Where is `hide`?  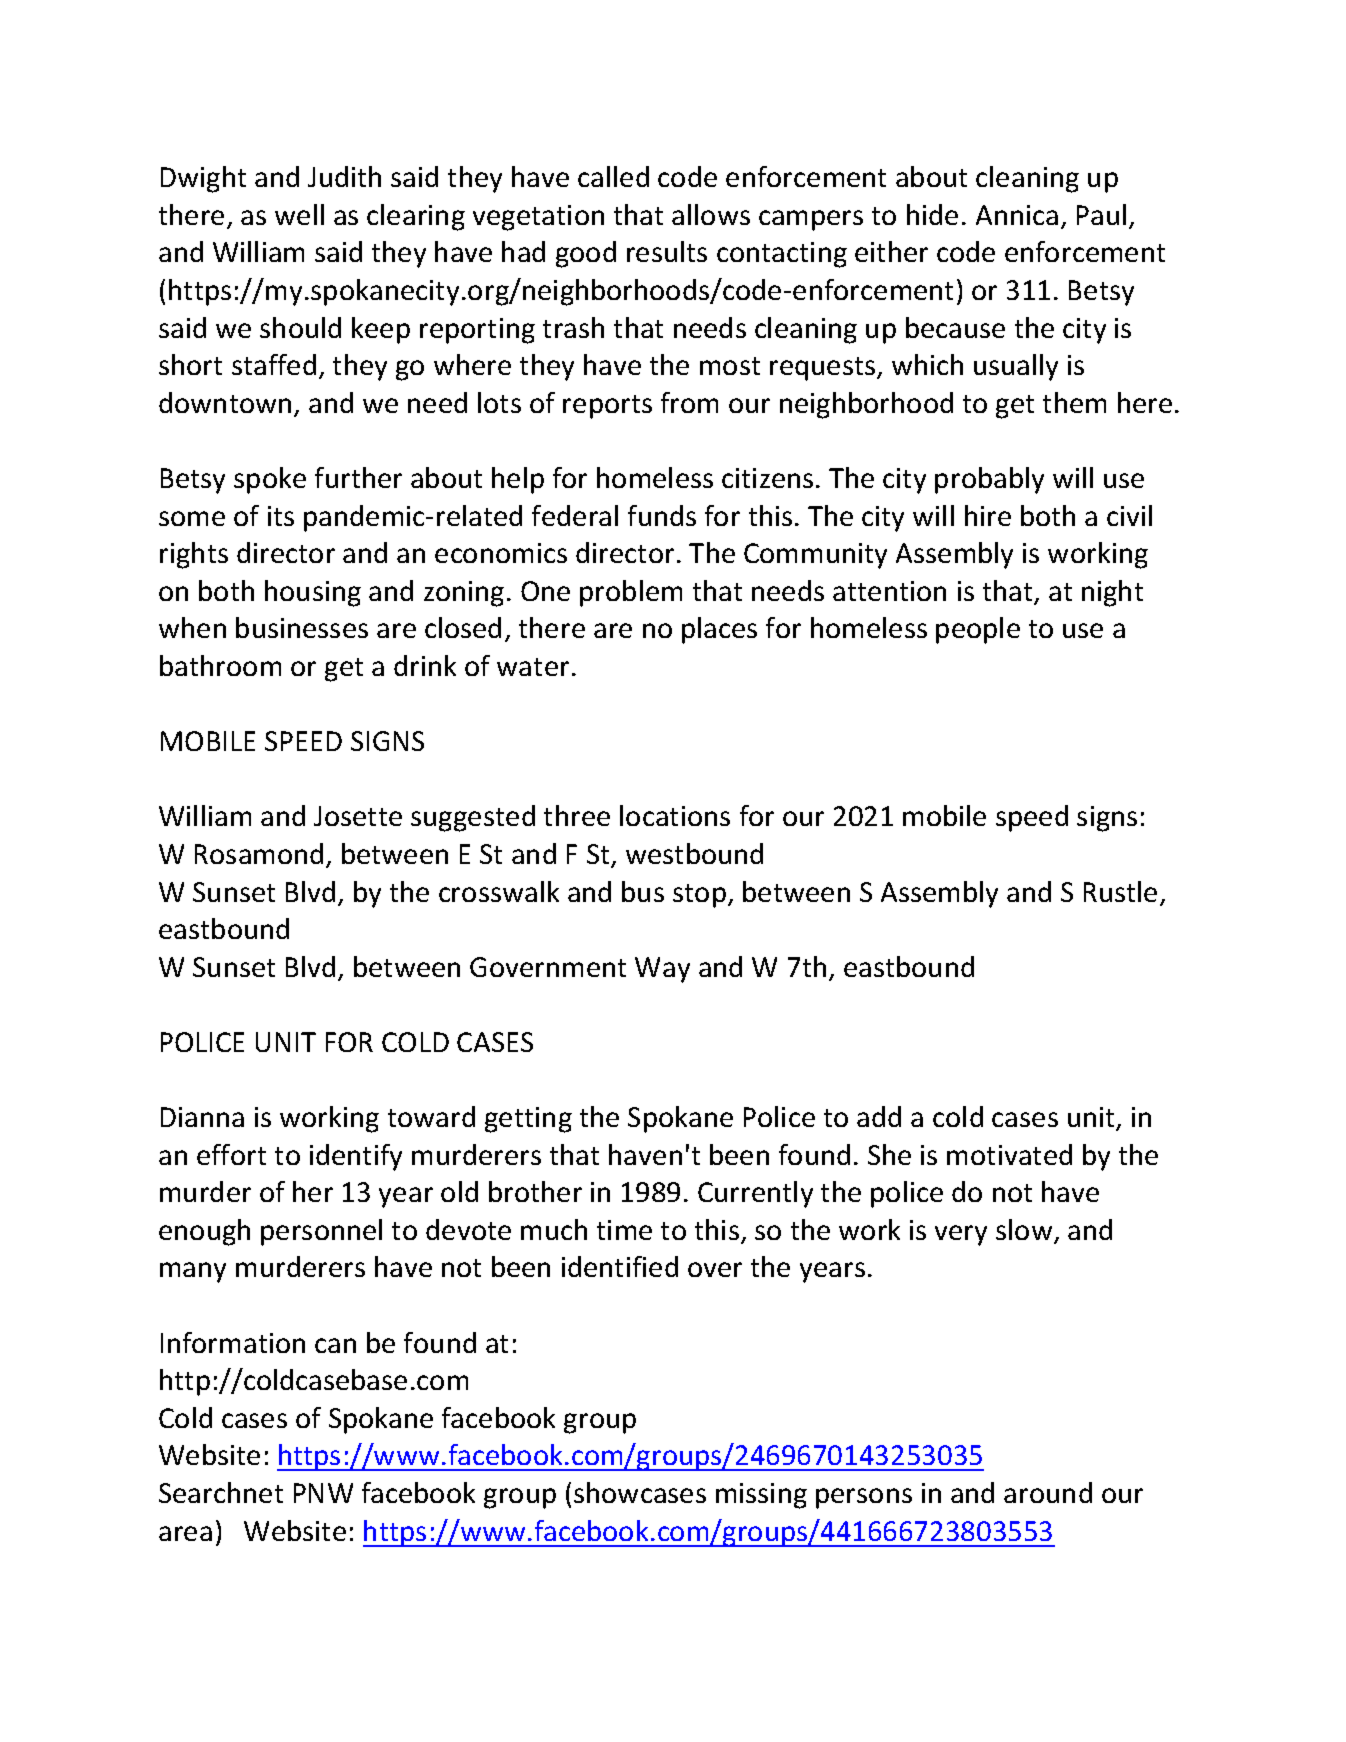 hide is located at coordinates (932, 214).
